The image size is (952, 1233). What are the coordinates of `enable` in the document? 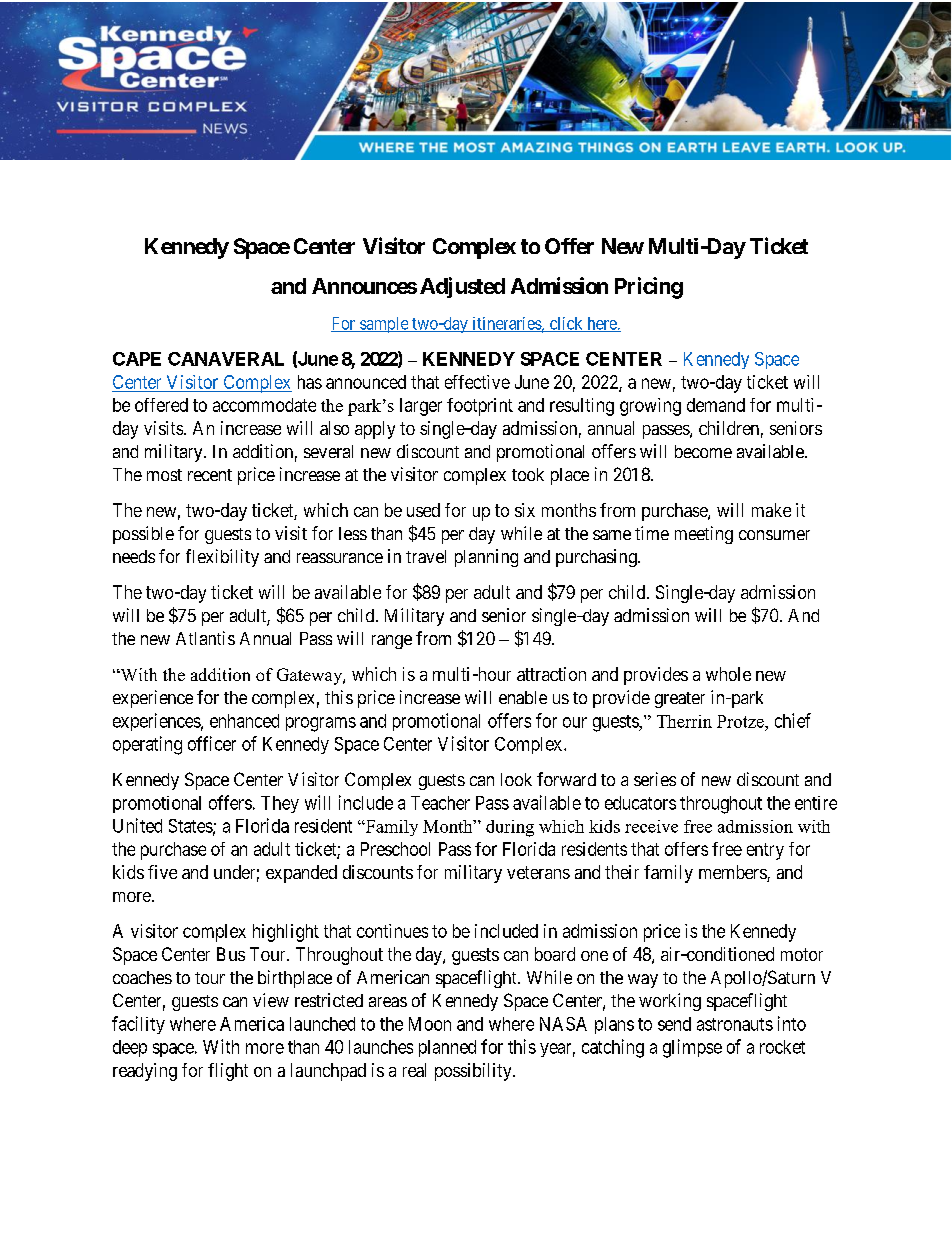 It's located at (523, 697).
